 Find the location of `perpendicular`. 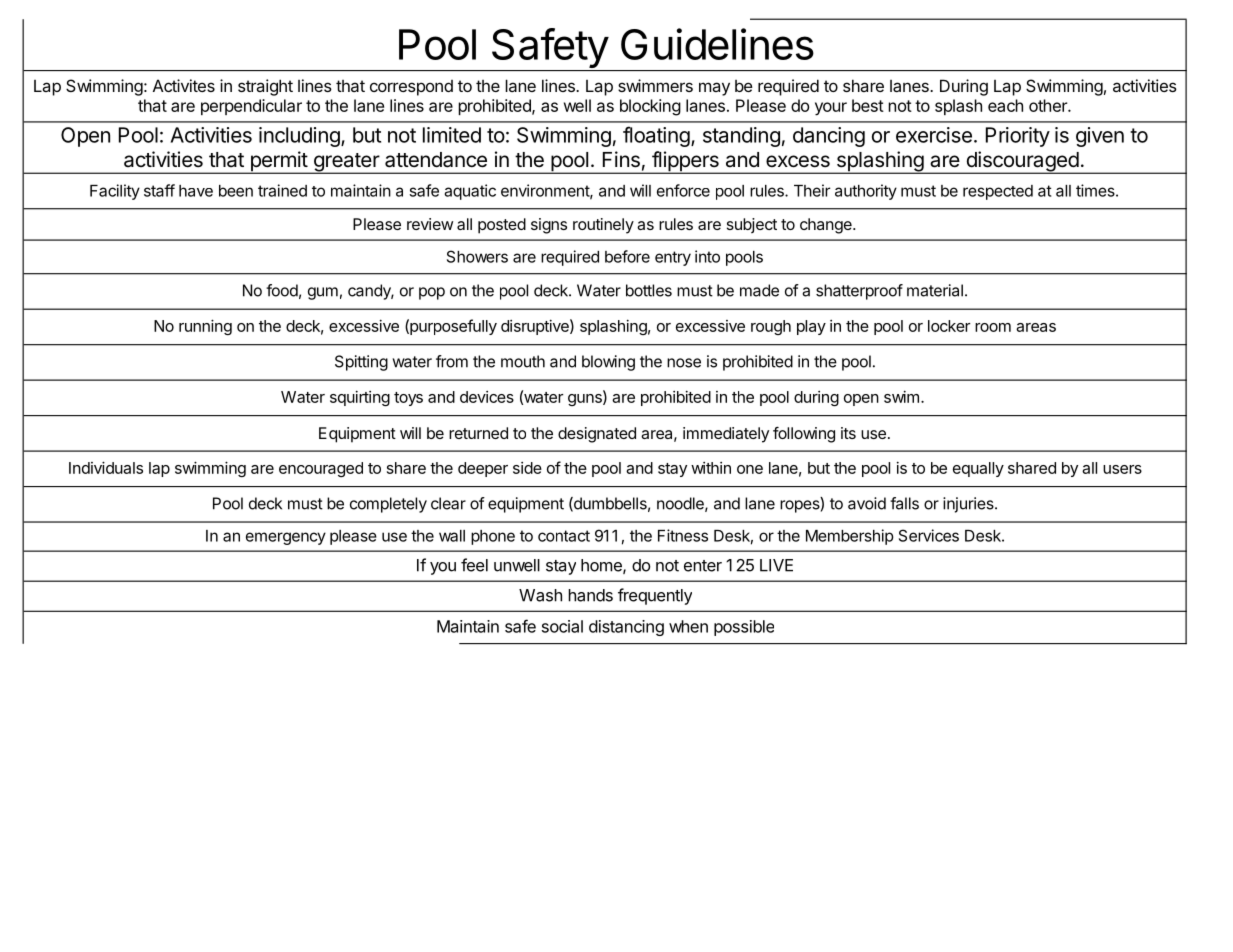

perpendicular is located at coordinates (251, 107).
